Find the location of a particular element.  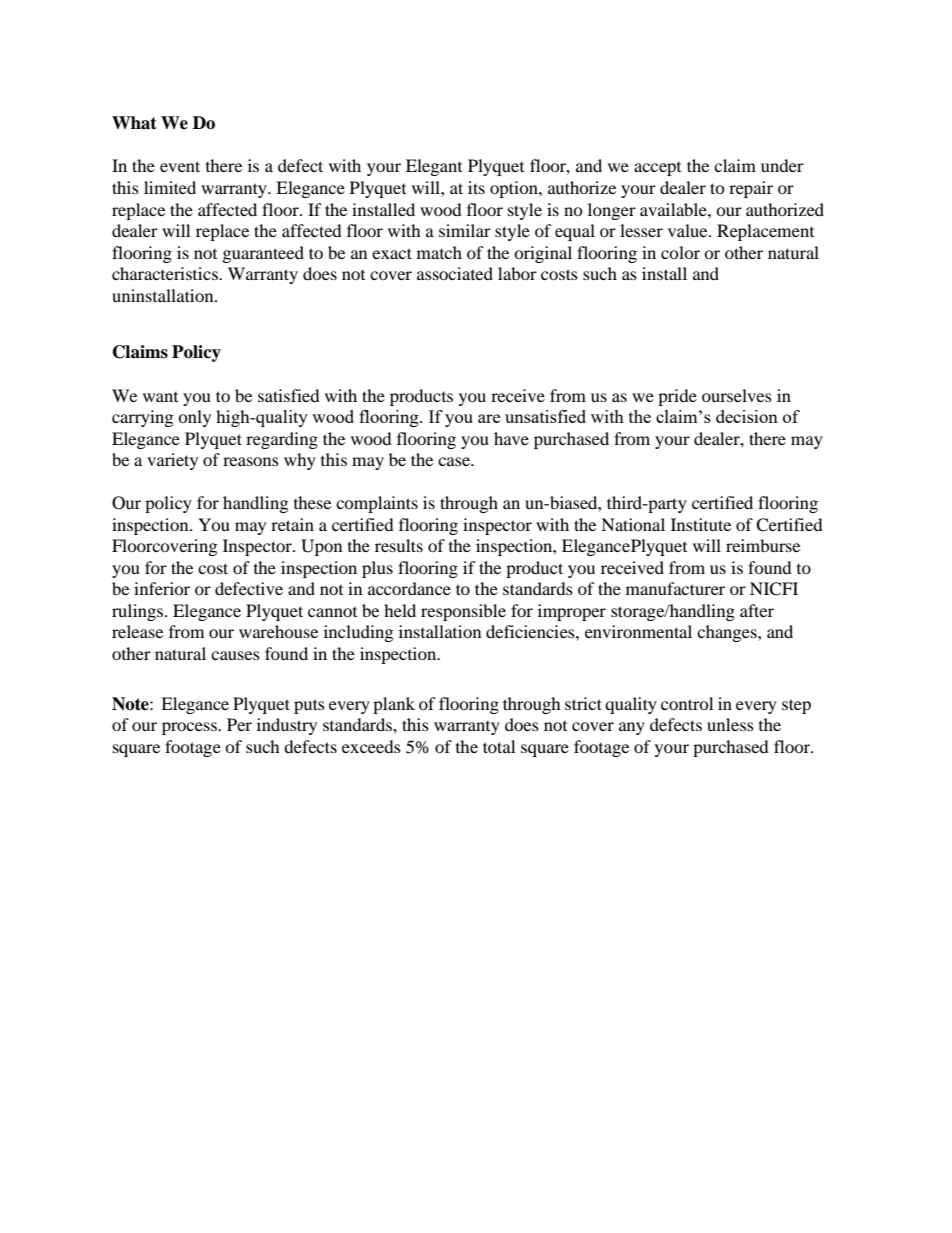

ourselves is located at coordinates (737, 395).
